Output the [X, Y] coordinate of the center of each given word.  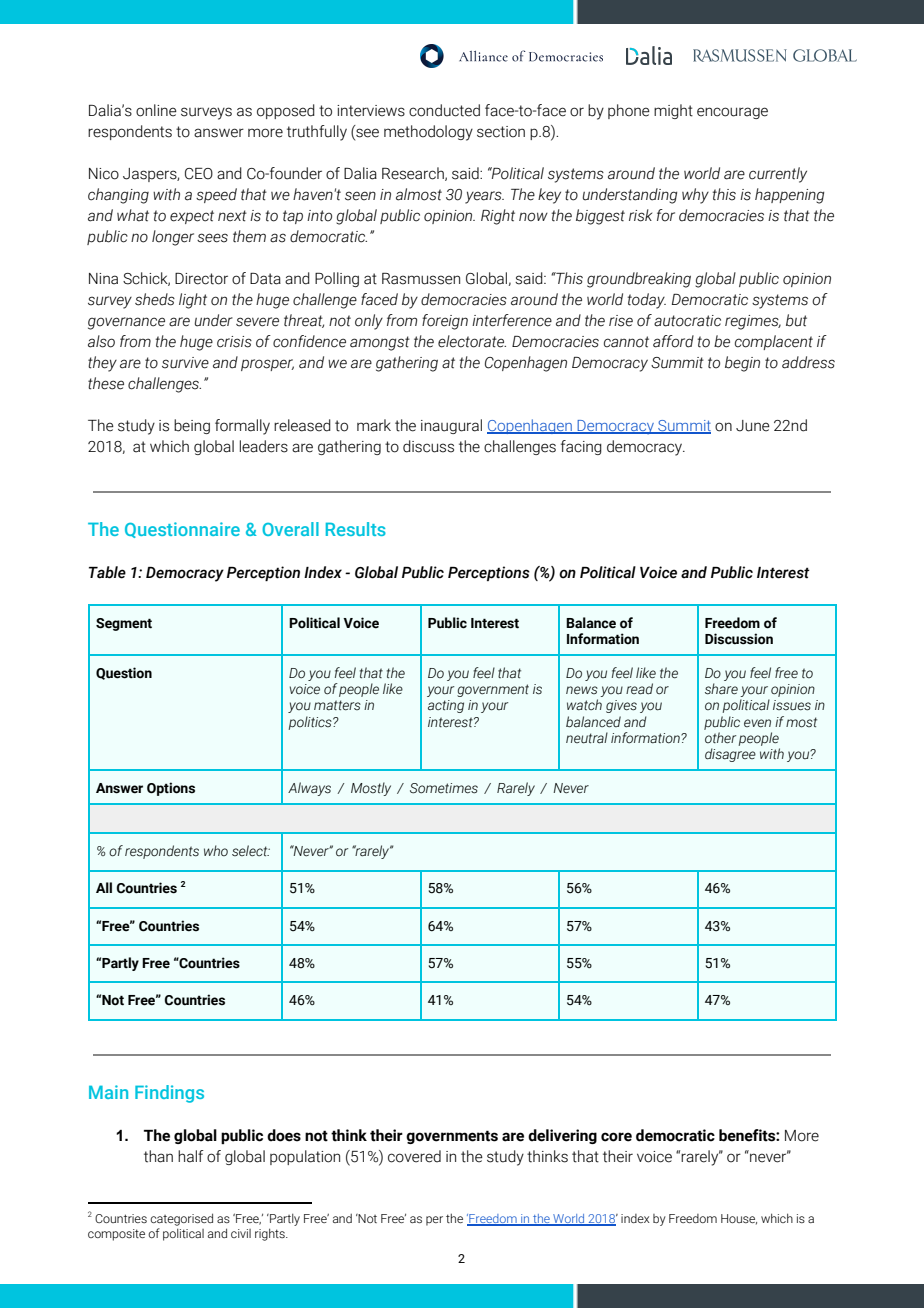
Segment [124, 624]
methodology [428, 133]
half [191, 1156]
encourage [732, 113]
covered [414, 1156]
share [721, 689]
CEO [199, 174]
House [739, 1219]
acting [446, 706]
